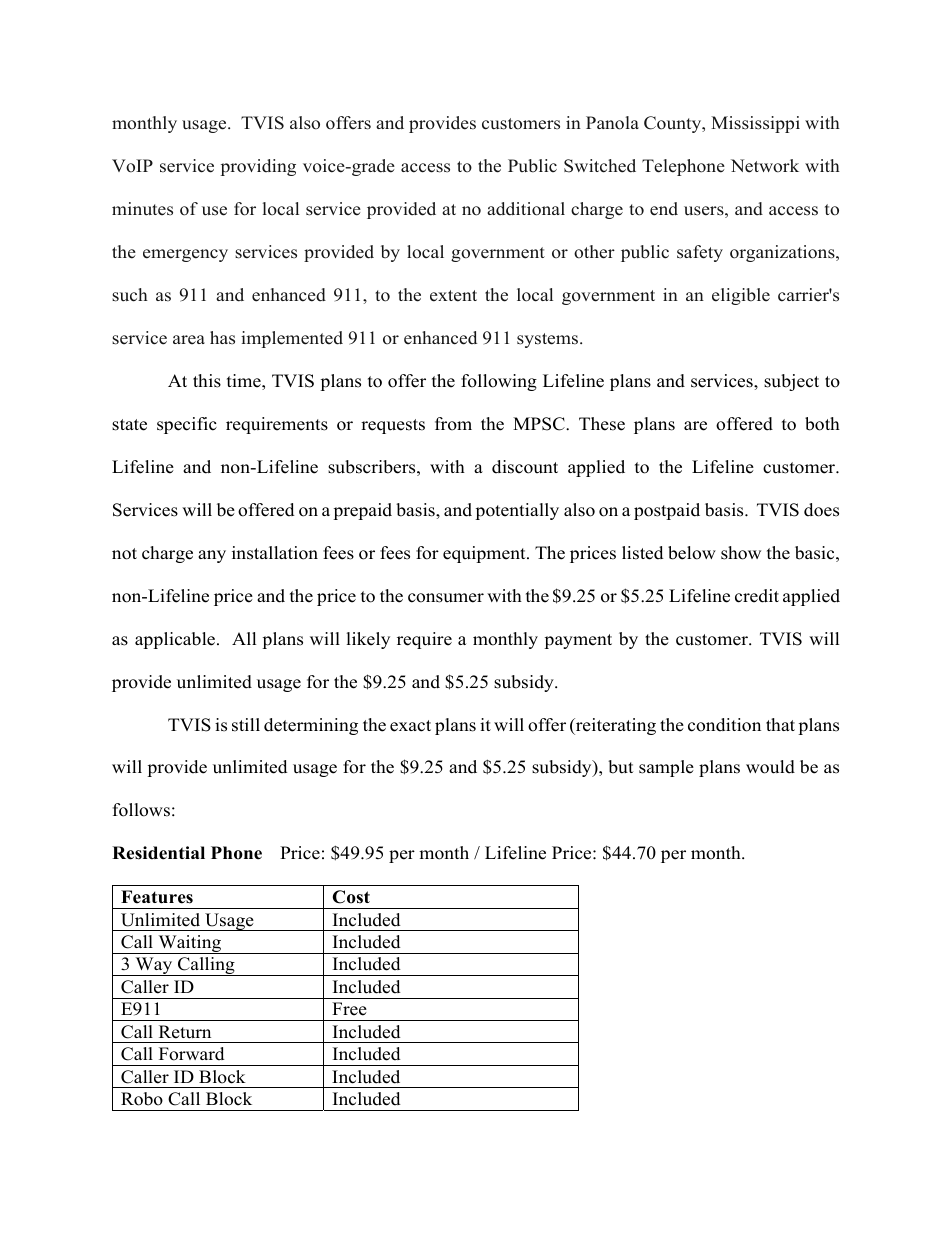 The image size is (952, 1233). What do you see at coordinates (258, 167) in the image?
I see `providing` at bounding box center [258, 167].
